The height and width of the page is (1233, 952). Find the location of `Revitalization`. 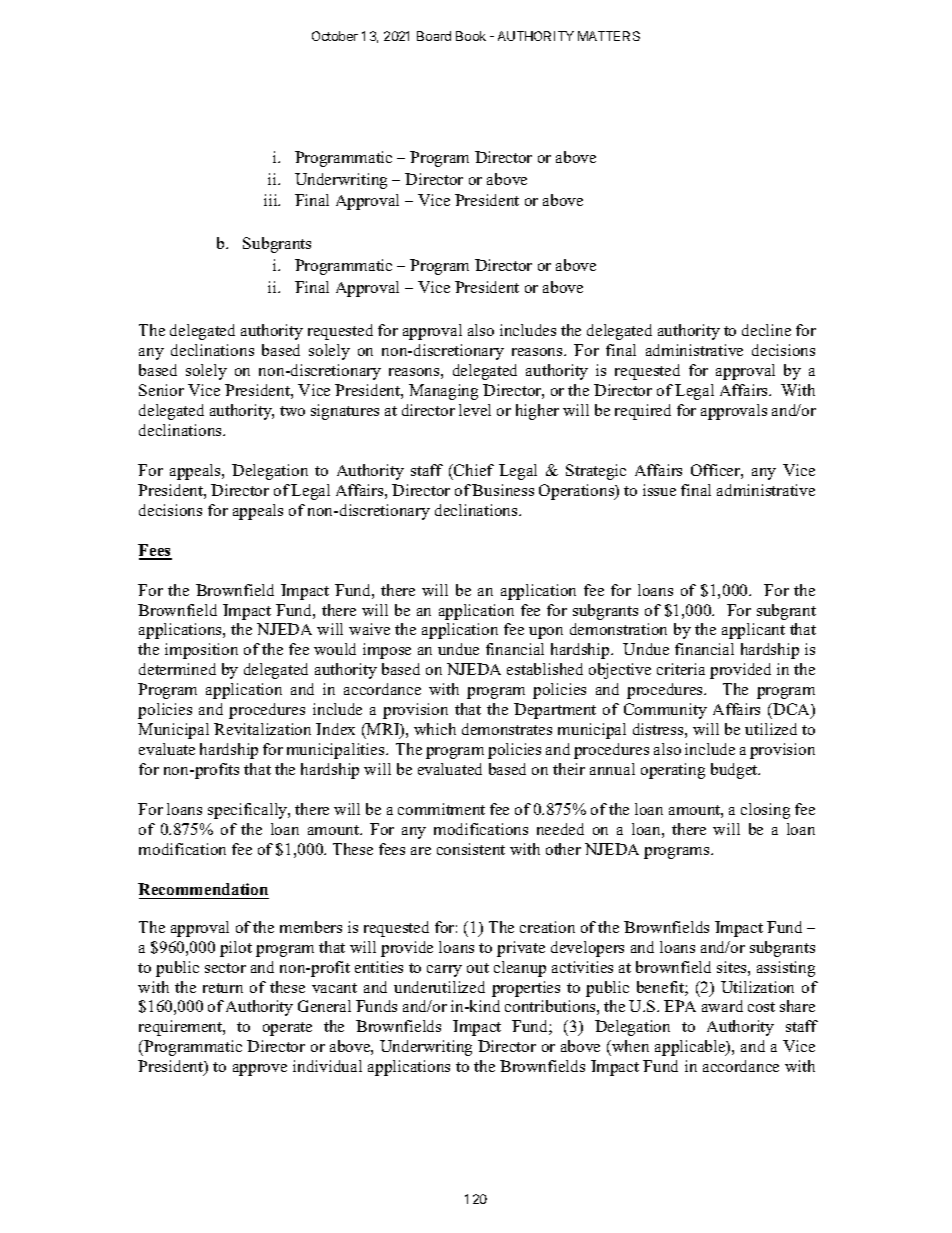

Revitalization is located at coordinates (262, 729).
